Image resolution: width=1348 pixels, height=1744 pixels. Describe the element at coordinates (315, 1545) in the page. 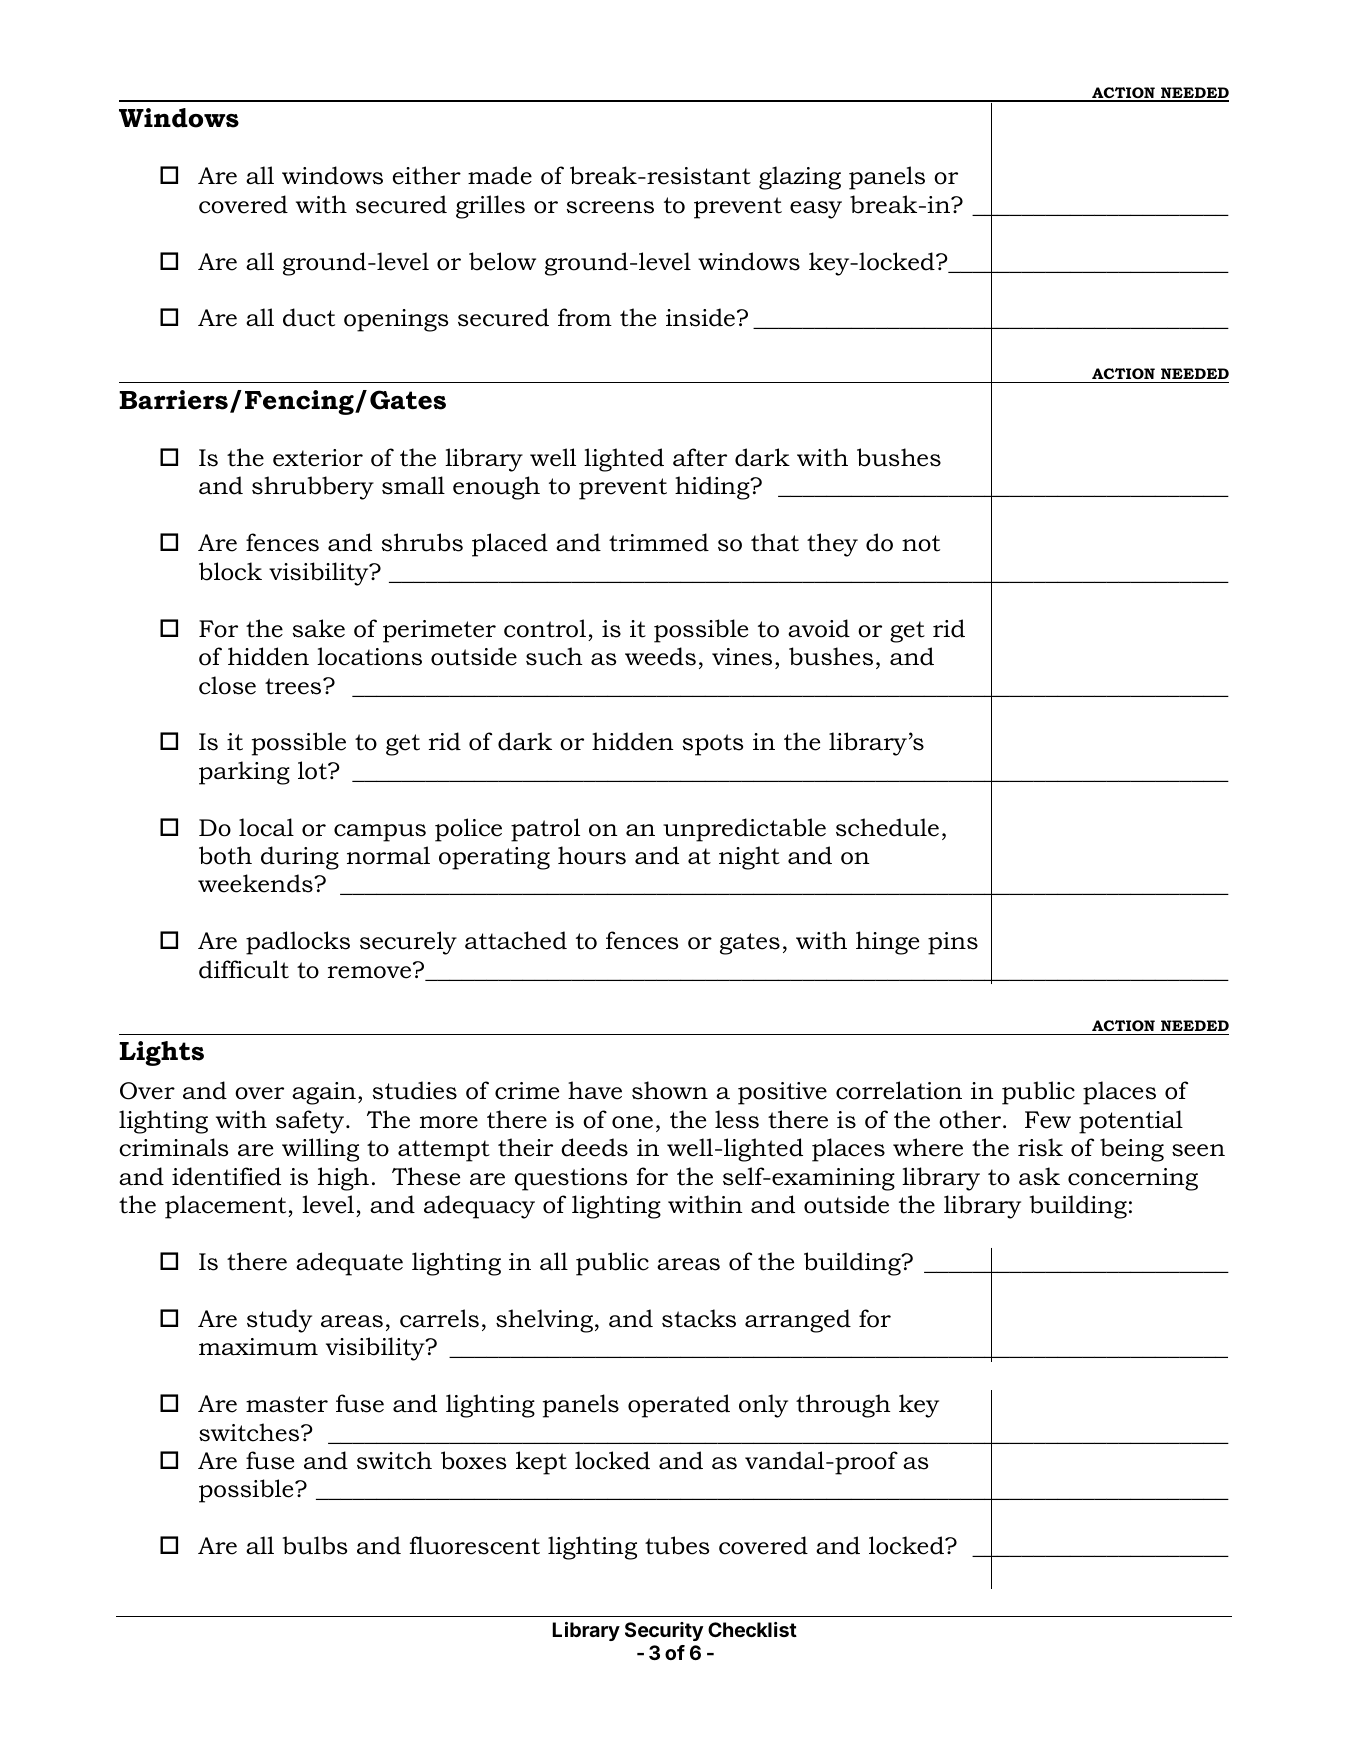

I see `bulbs` at that location.
